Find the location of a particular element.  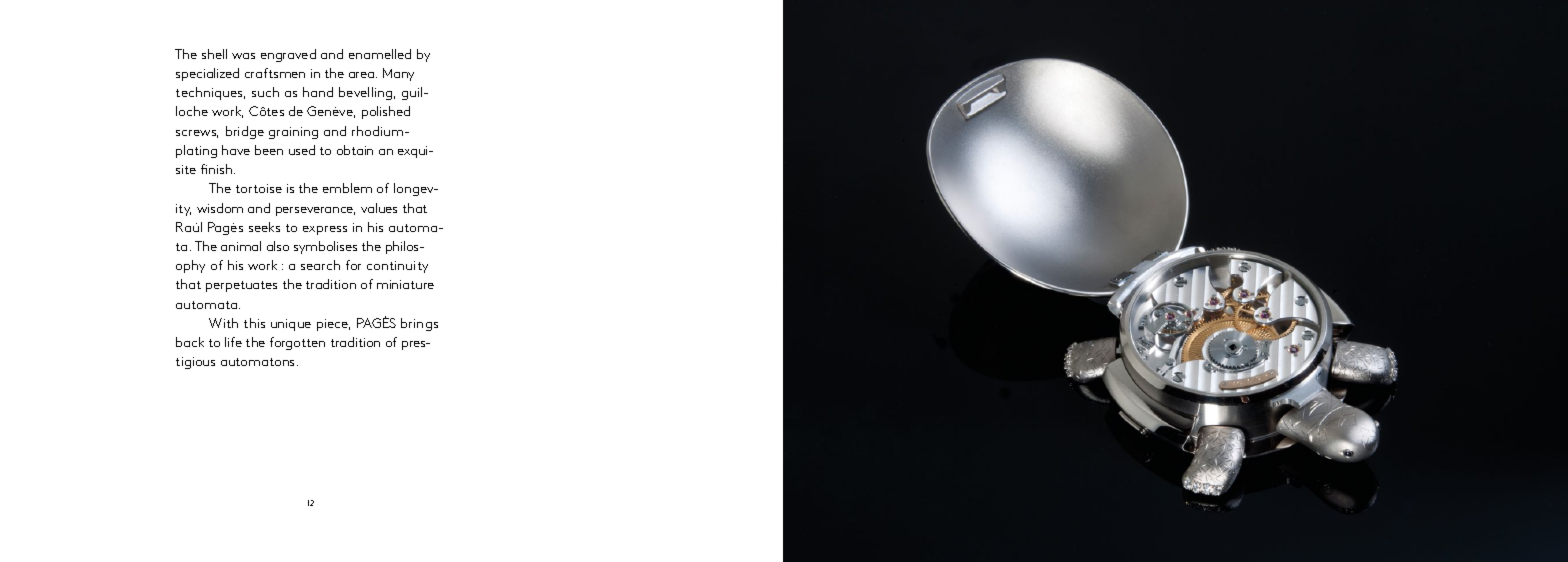

life is located at coordinates (233, 342).
